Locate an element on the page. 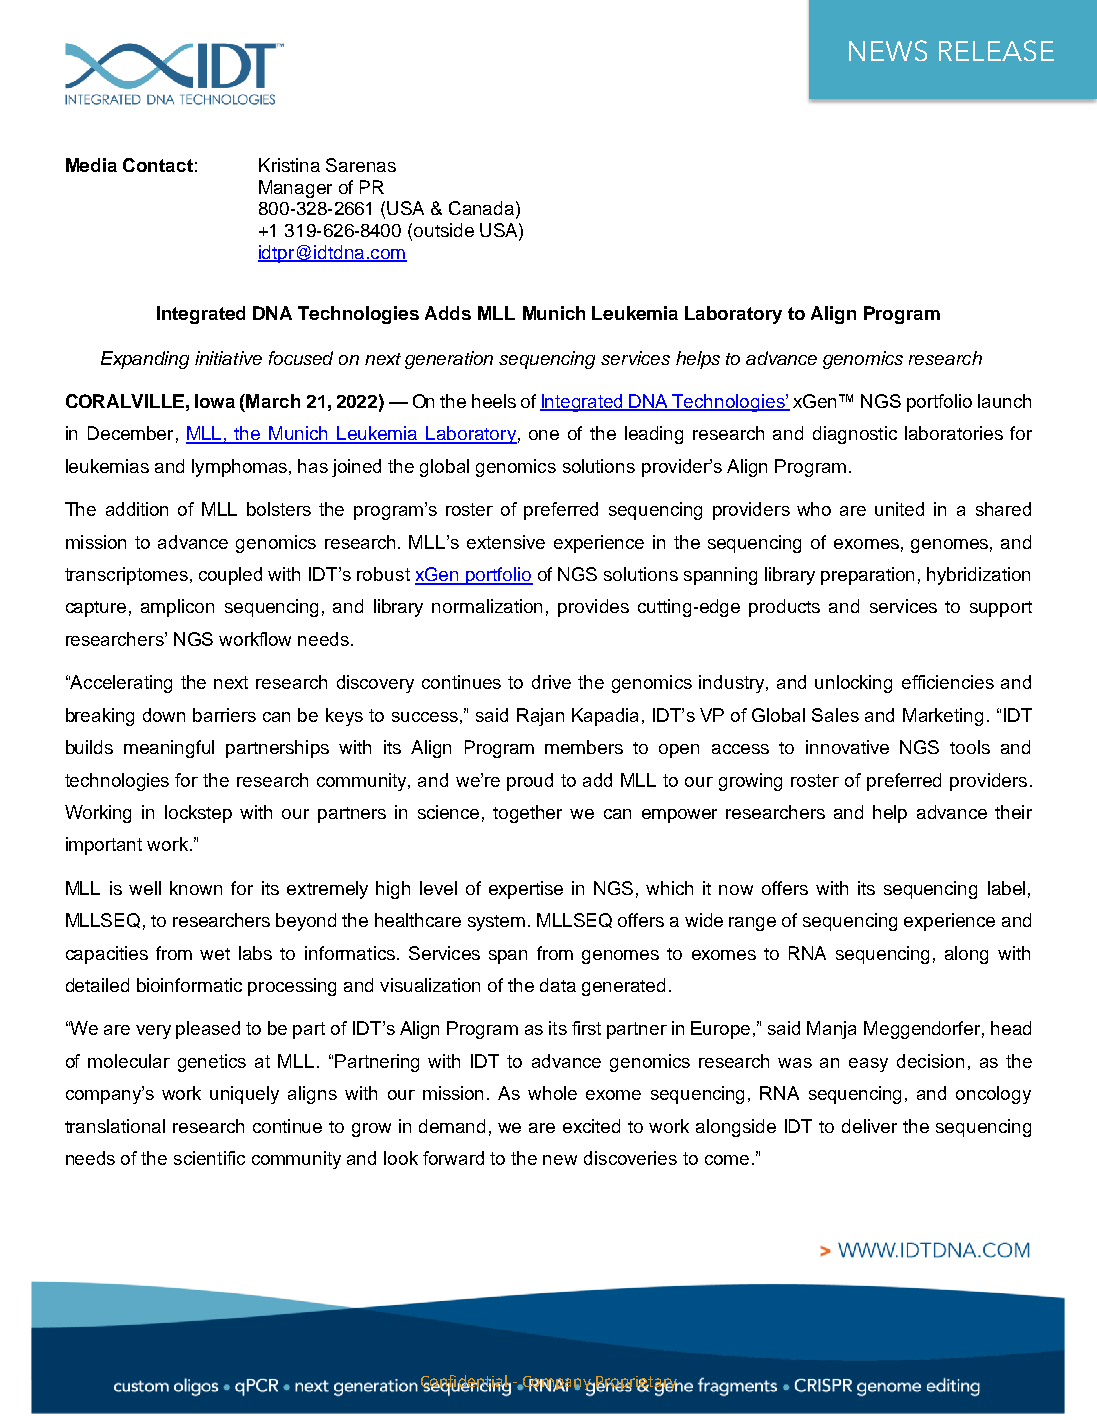 The height and width of the document is (1420, 1097). outside is located at coordinates (444, 230).
